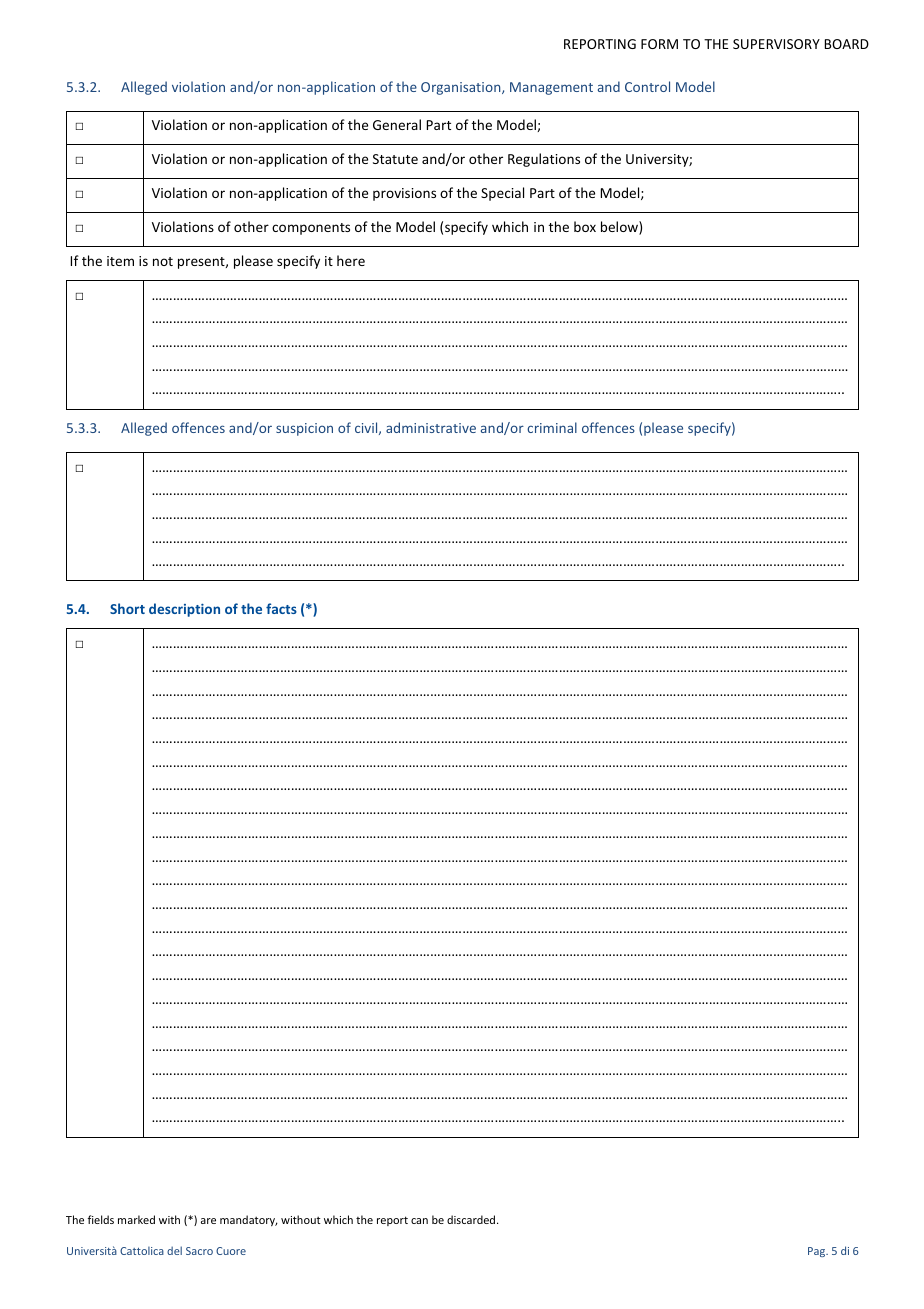 The width and height of the screenshot is (924, 1309). What do you see at coordinates (552, 427) in the screenshot?
I see `criminal` at bounding box center [552, 427].
